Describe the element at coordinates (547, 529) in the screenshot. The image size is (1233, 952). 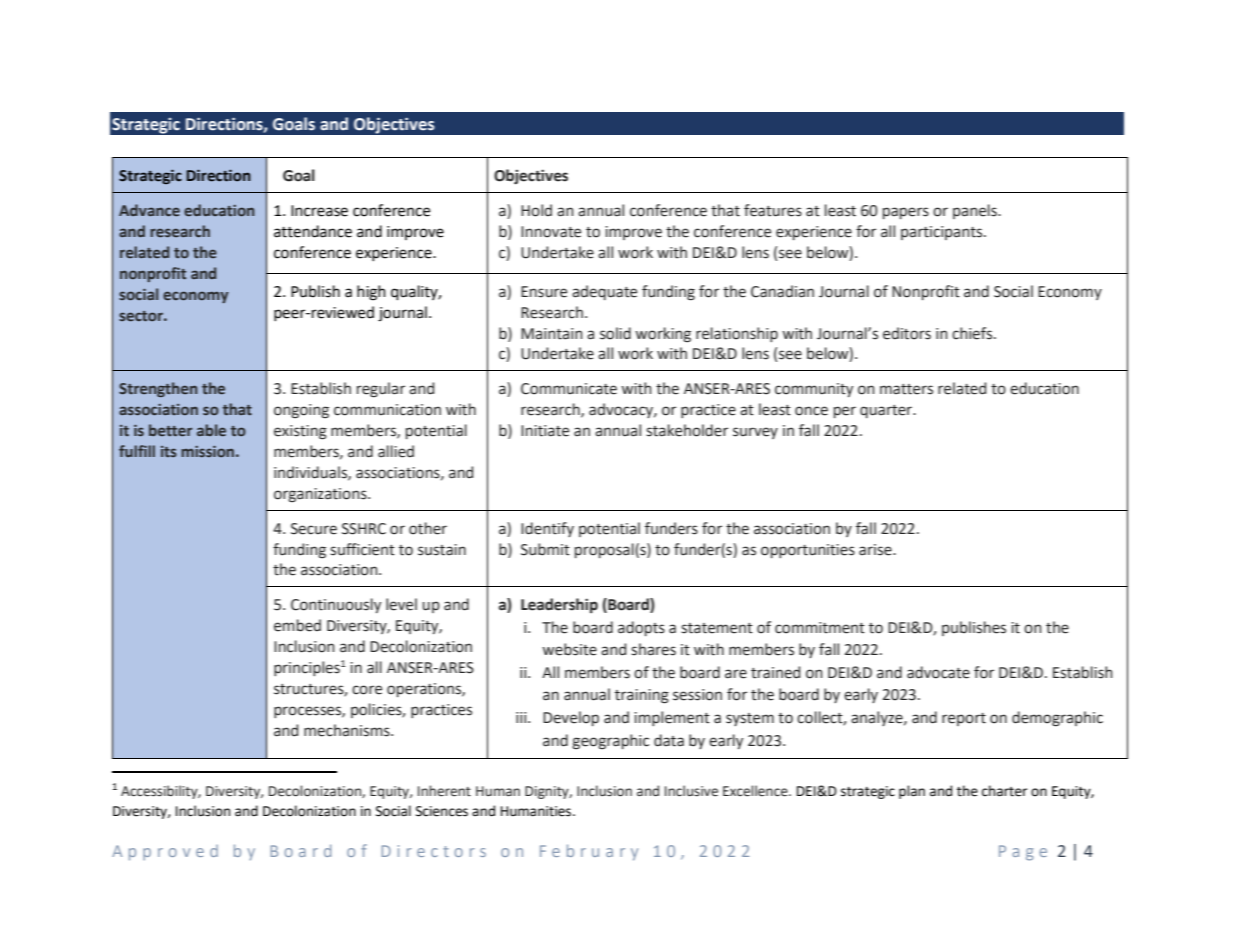
I see `Identify` at that location.
